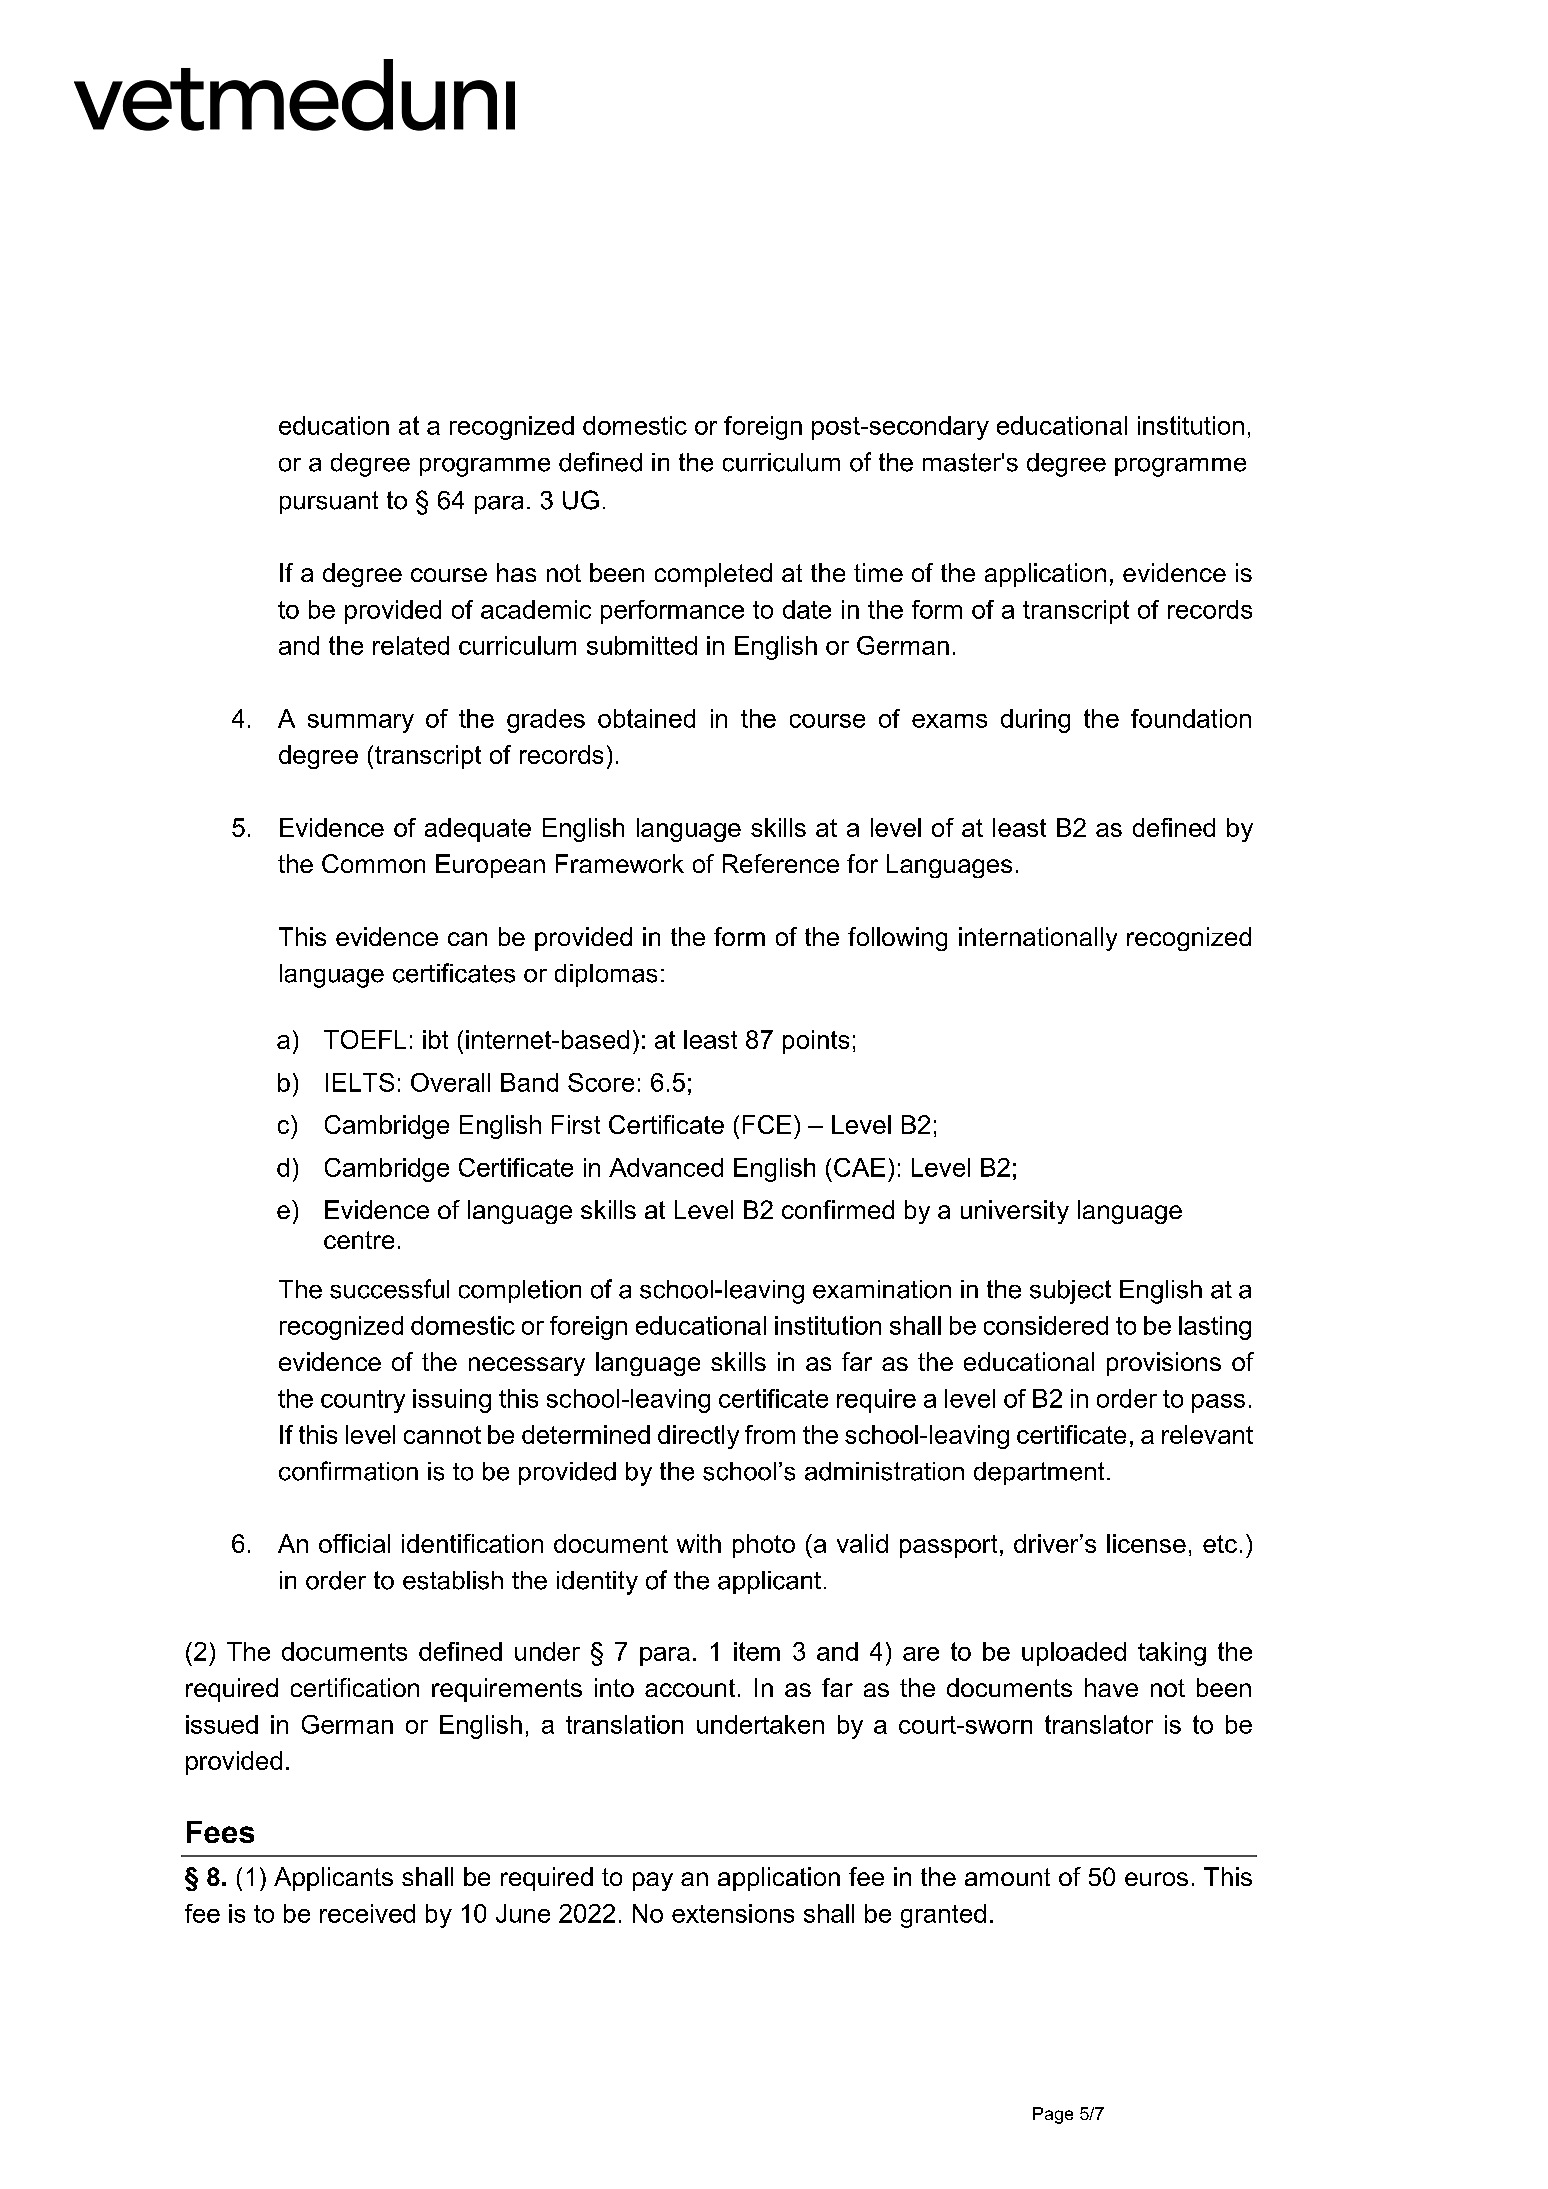 The image size is (1548, 2189). What do you see at coordinates (367, 1913) in the page?
I see `received` at bounding box center [367, 1913].
